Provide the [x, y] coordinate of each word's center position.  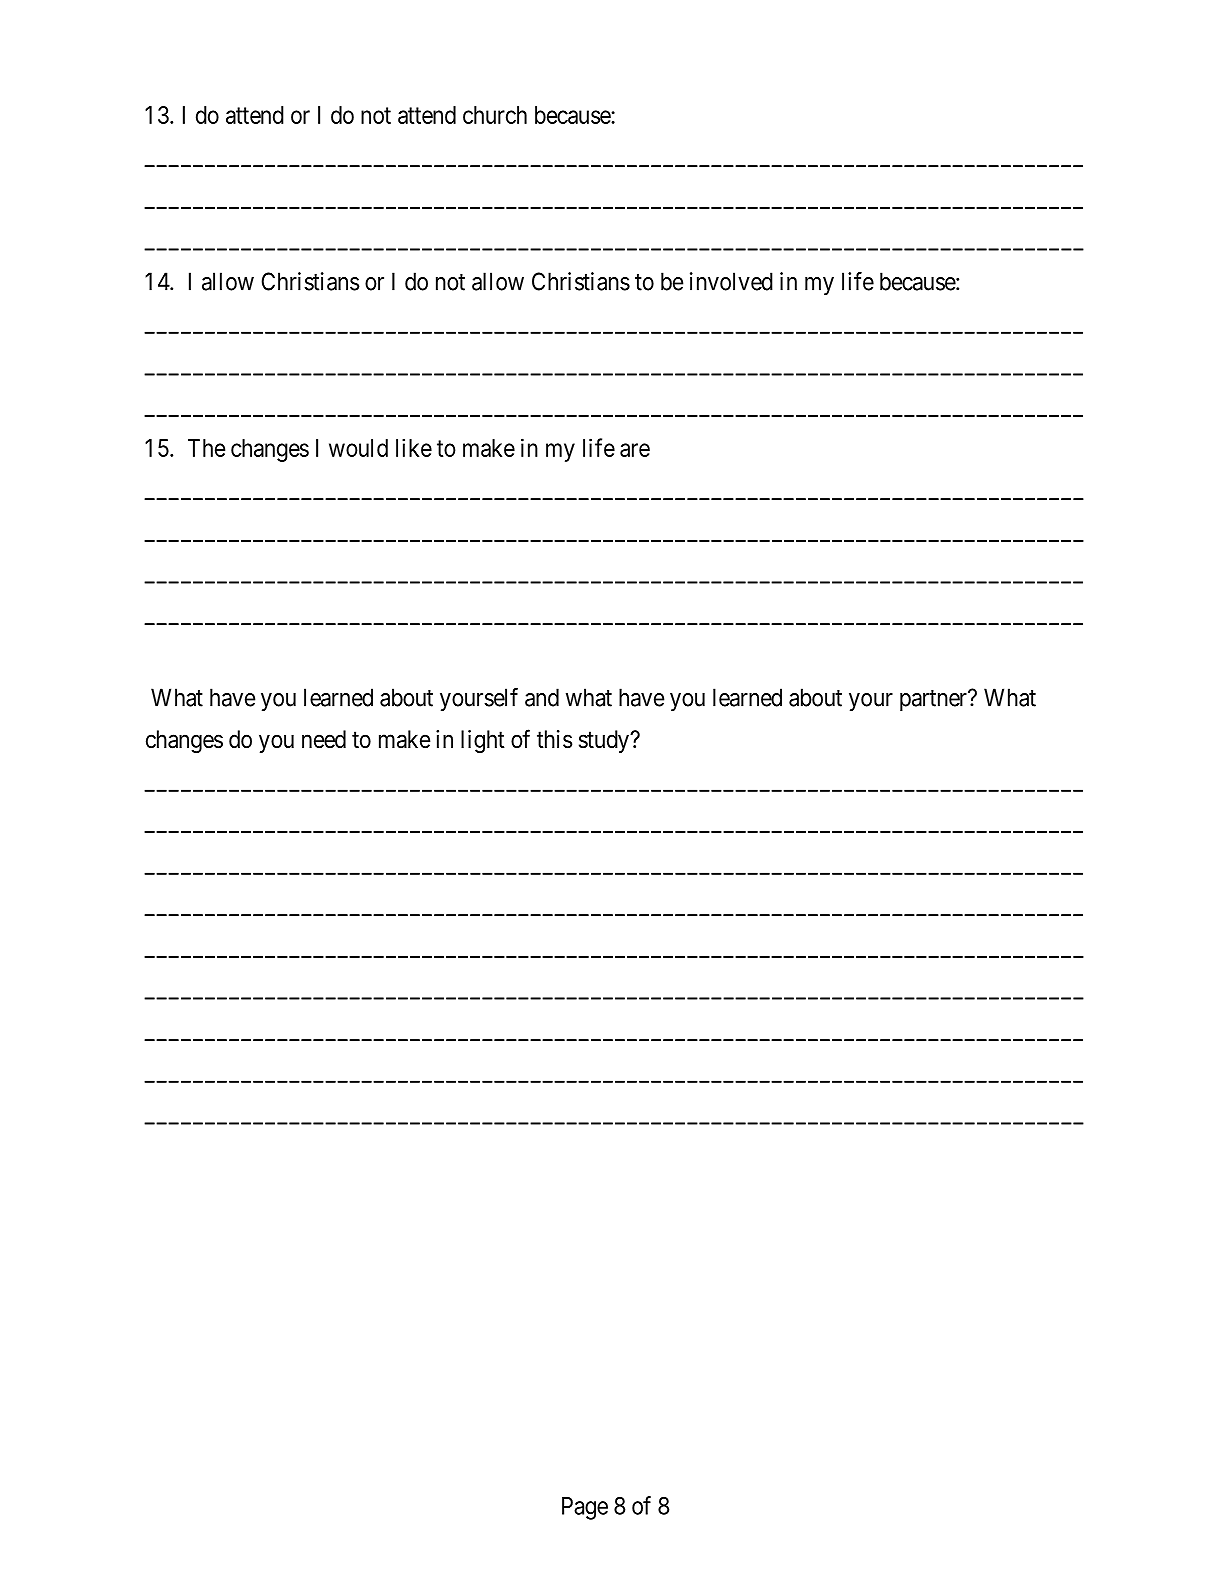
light [483, 741]
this [554, 739]
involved [731, 281]
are [635, 450]
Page [585, 1508]
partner [934, 700]
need [324, 739]
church [495, 115]
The [206, 448]
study [605, 741]
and [542, 697]
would [358, 448]
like [414, 447]
